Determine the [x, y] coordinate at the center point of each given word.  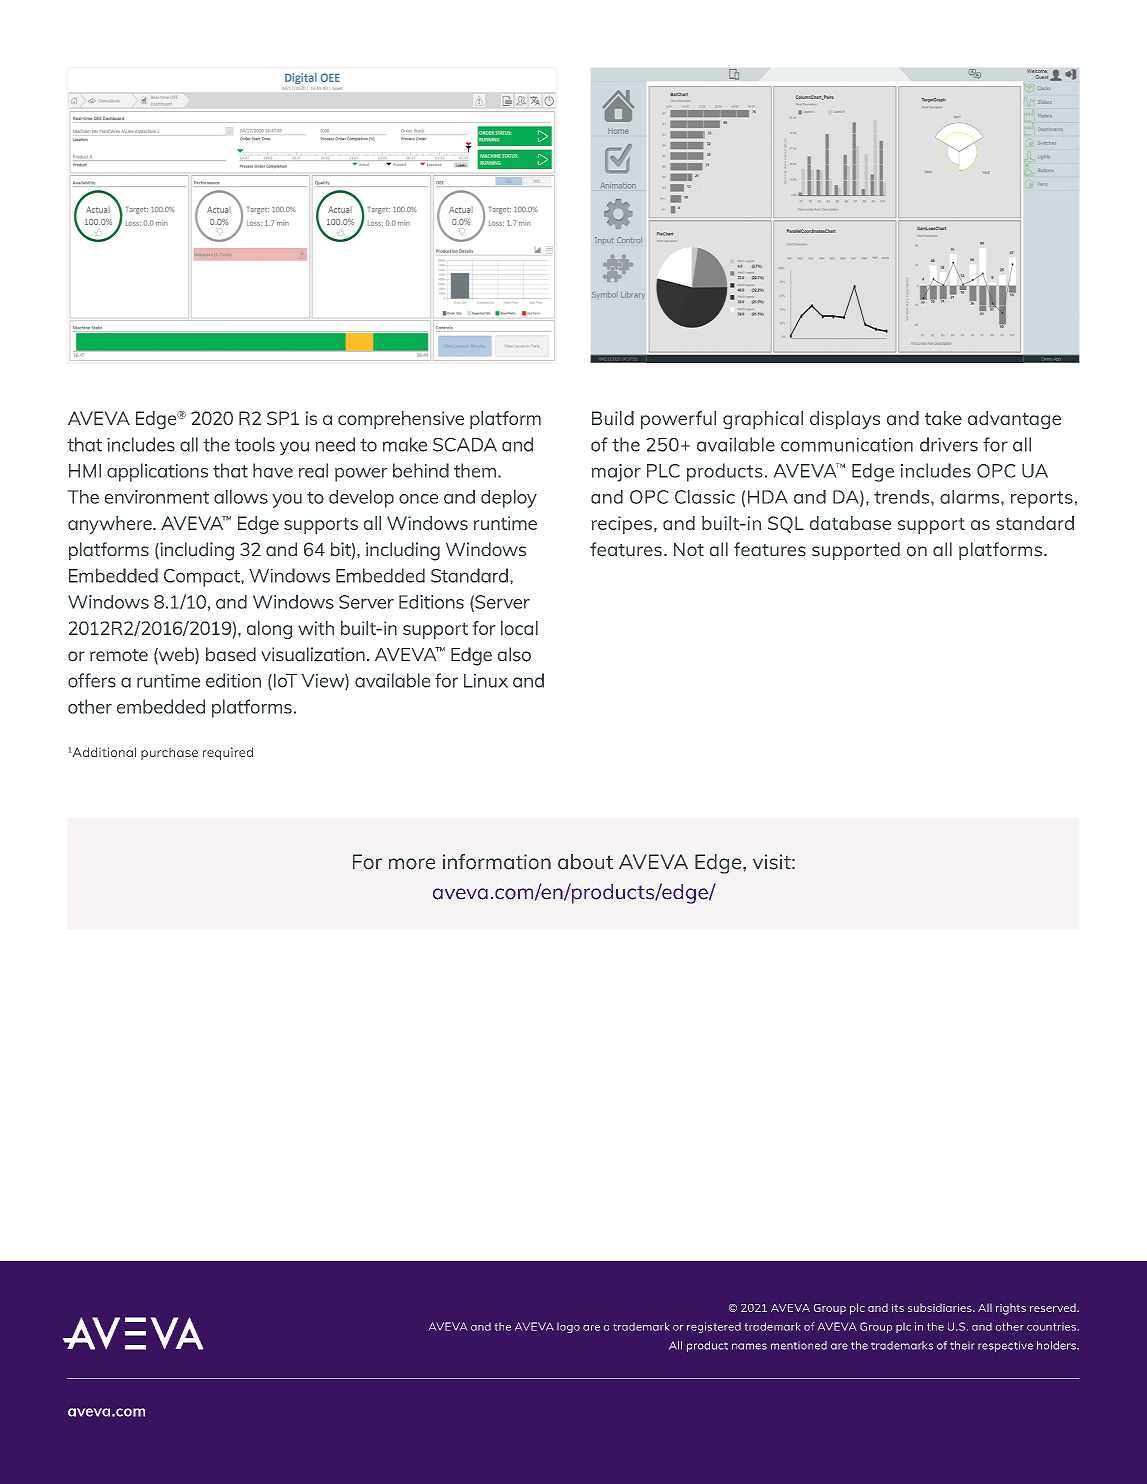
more [412, 864]
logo [568, 1327]
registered [714, 1327]
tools [255, 444]
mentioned [799, 1345]
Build [613, 418]
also [514, 654]
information [497, 862]
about [585, 862]
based [231, 654]
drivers [949, 444]
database [850, 523]
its [898, 1308]
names [749, 1346]
